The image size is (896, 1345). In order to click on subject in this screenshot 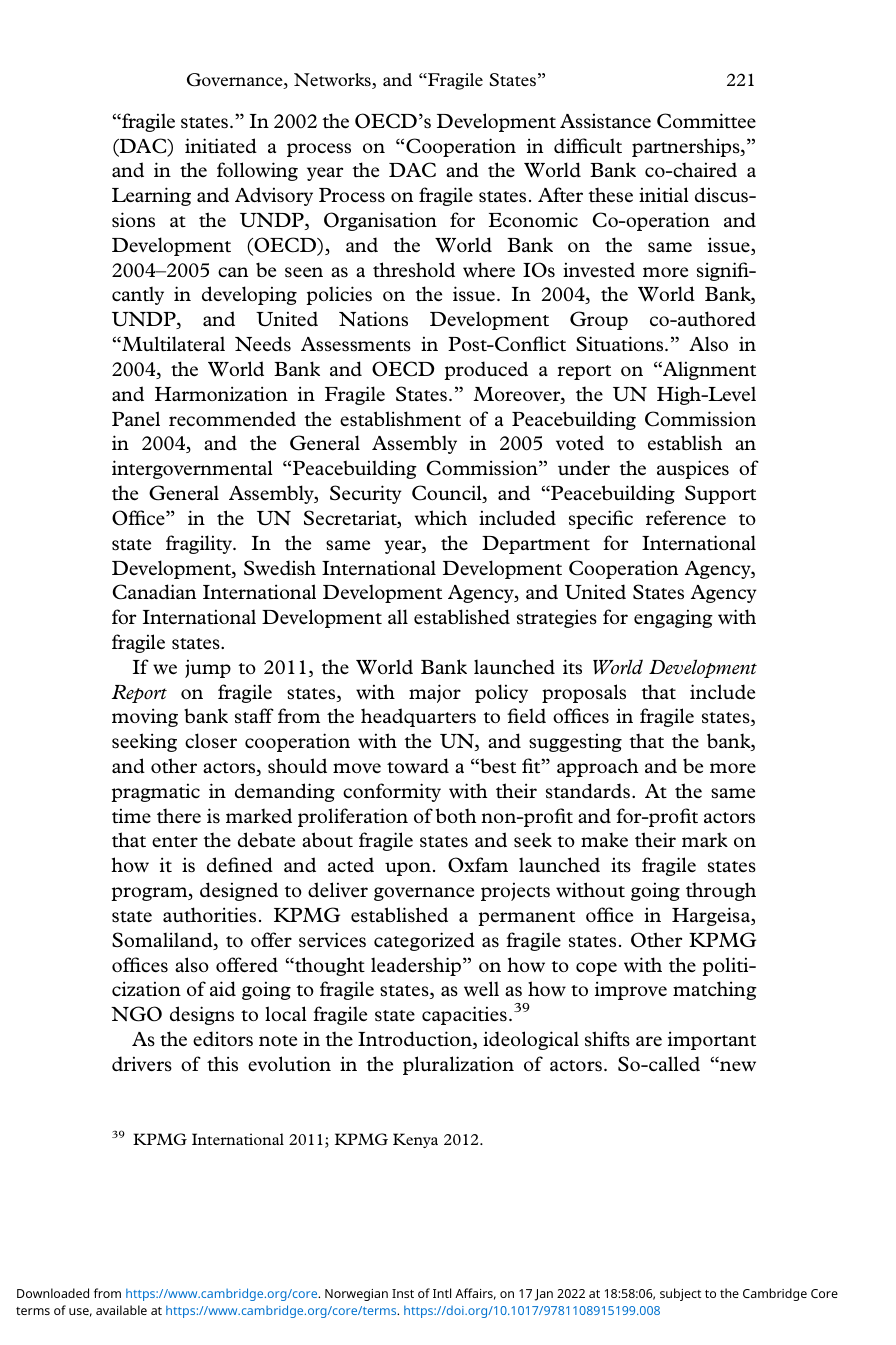, I will do `click(680, 1294)`.
